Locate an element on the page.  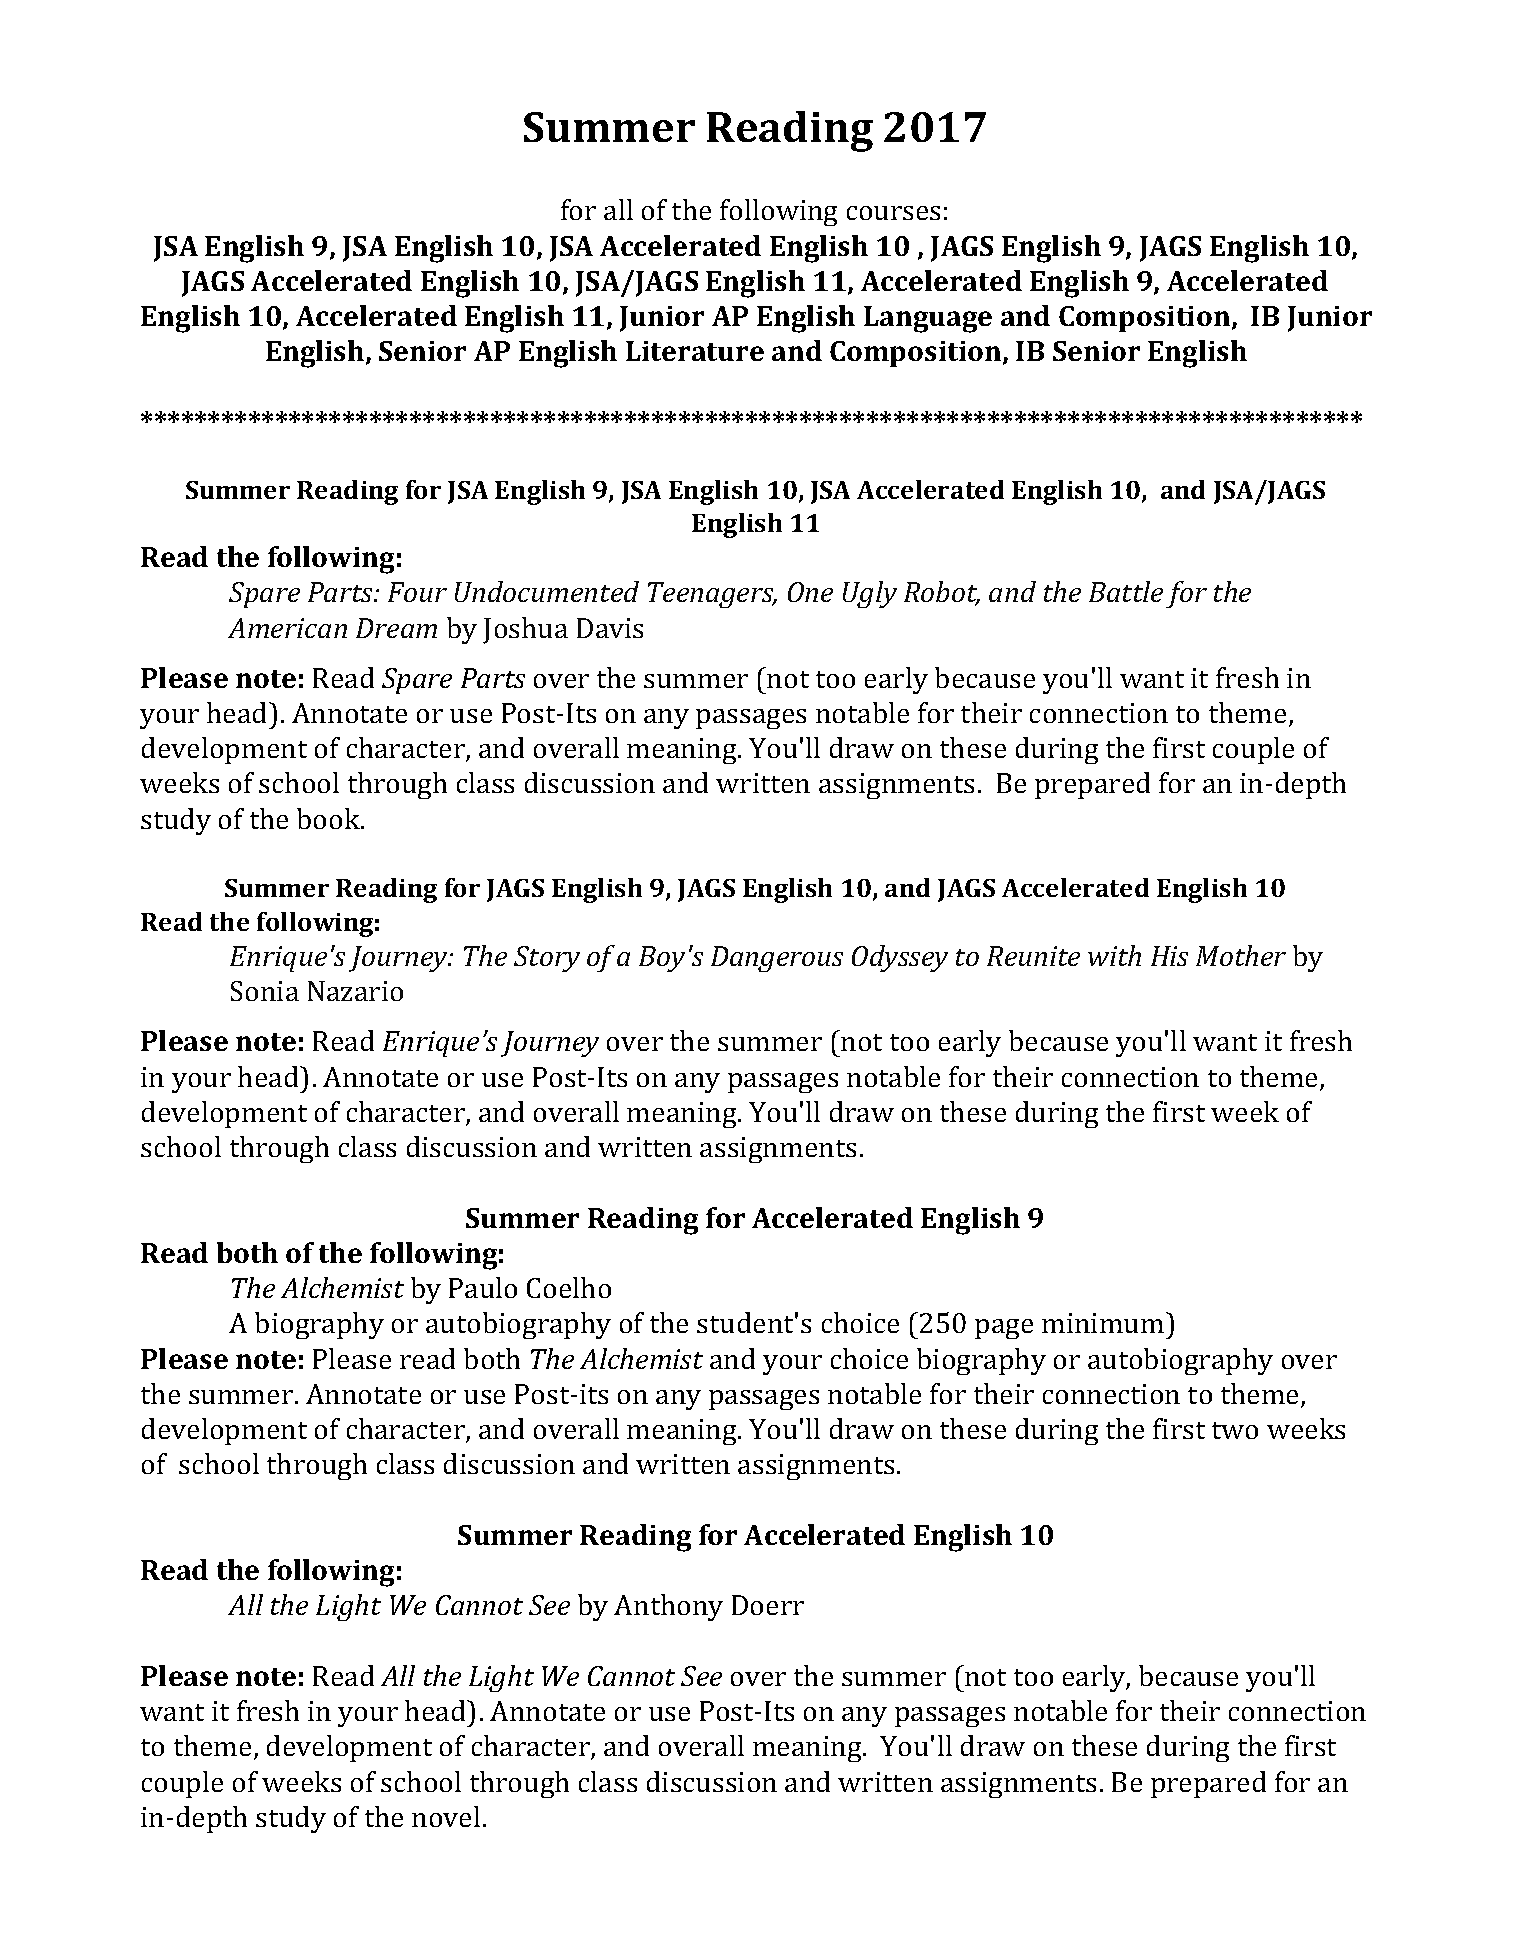
Anthony is located at coordinates (668, 1607).
